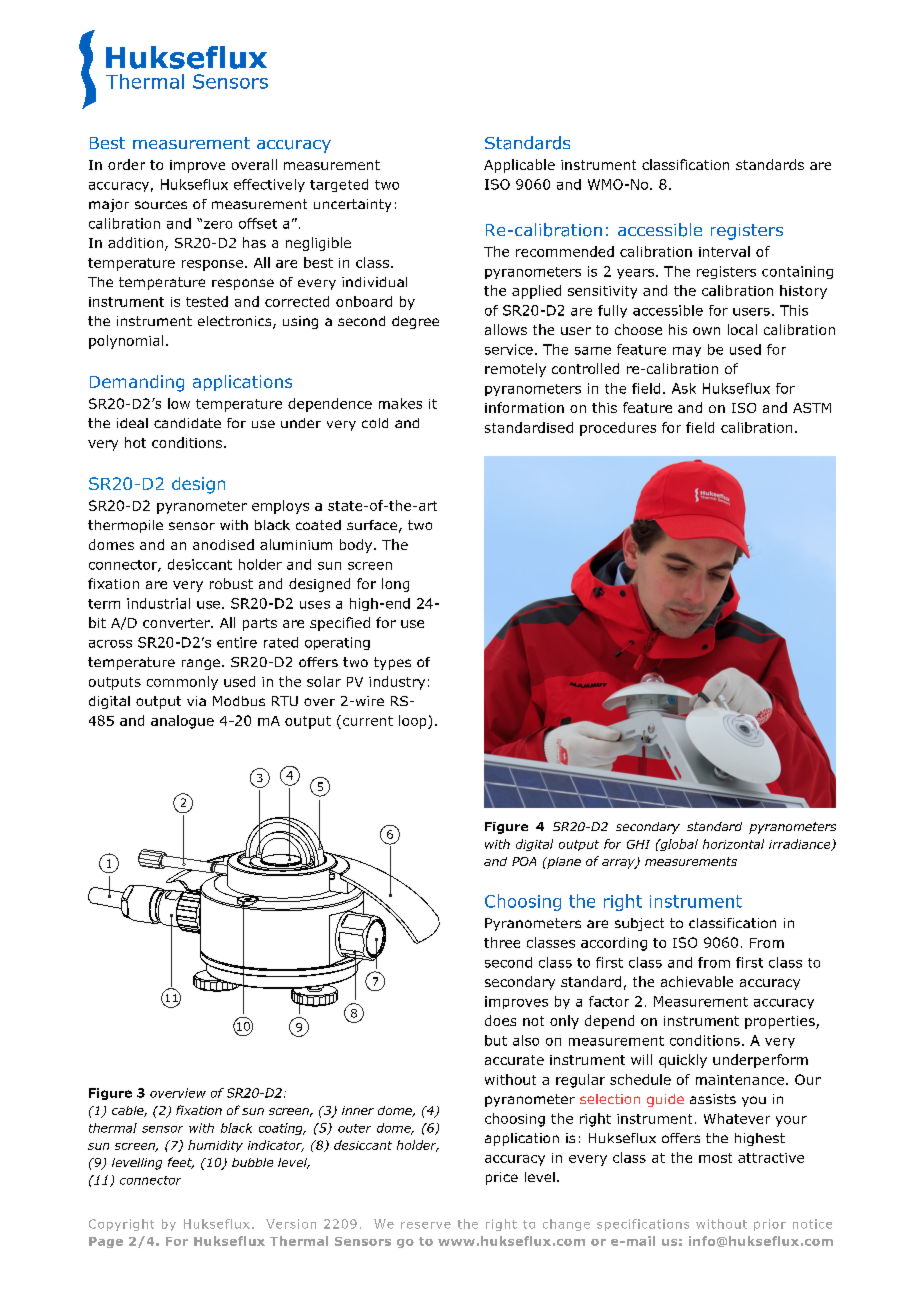 This screenshot has width=924, height=1308. Describe the element at coordinates (724, 251) in the screenshot. I see `interval` at that location.
